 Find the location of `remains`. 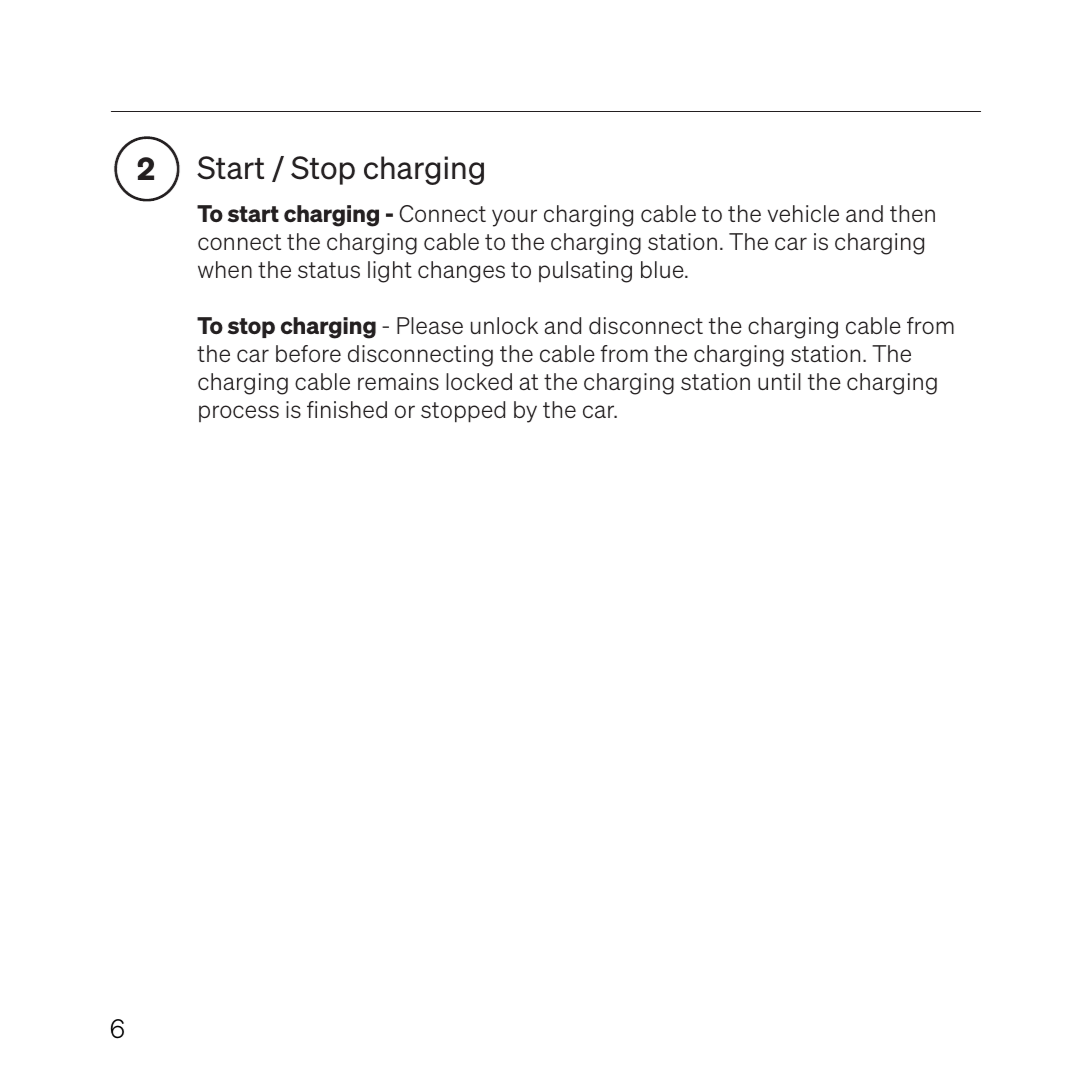

remains is located at coordinates (398, 381).
